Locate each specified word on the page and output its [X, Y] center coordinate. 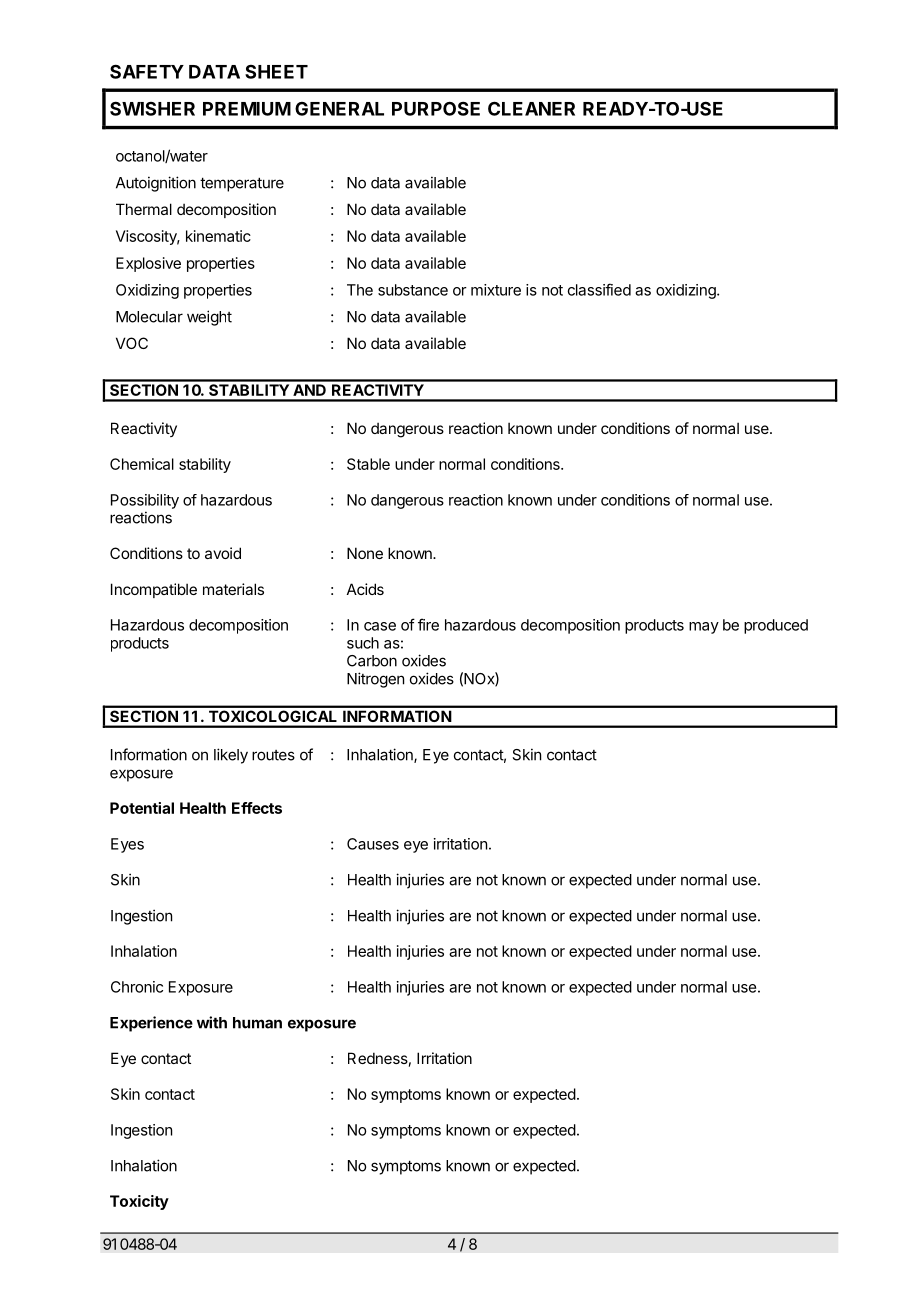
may [704, 628]
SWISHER [152, 108]
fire [428, 624]
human [257, 1023]
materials [233, 589]
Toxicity [139, 1202]
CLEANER [531, 108]
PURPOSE [436, 108]
